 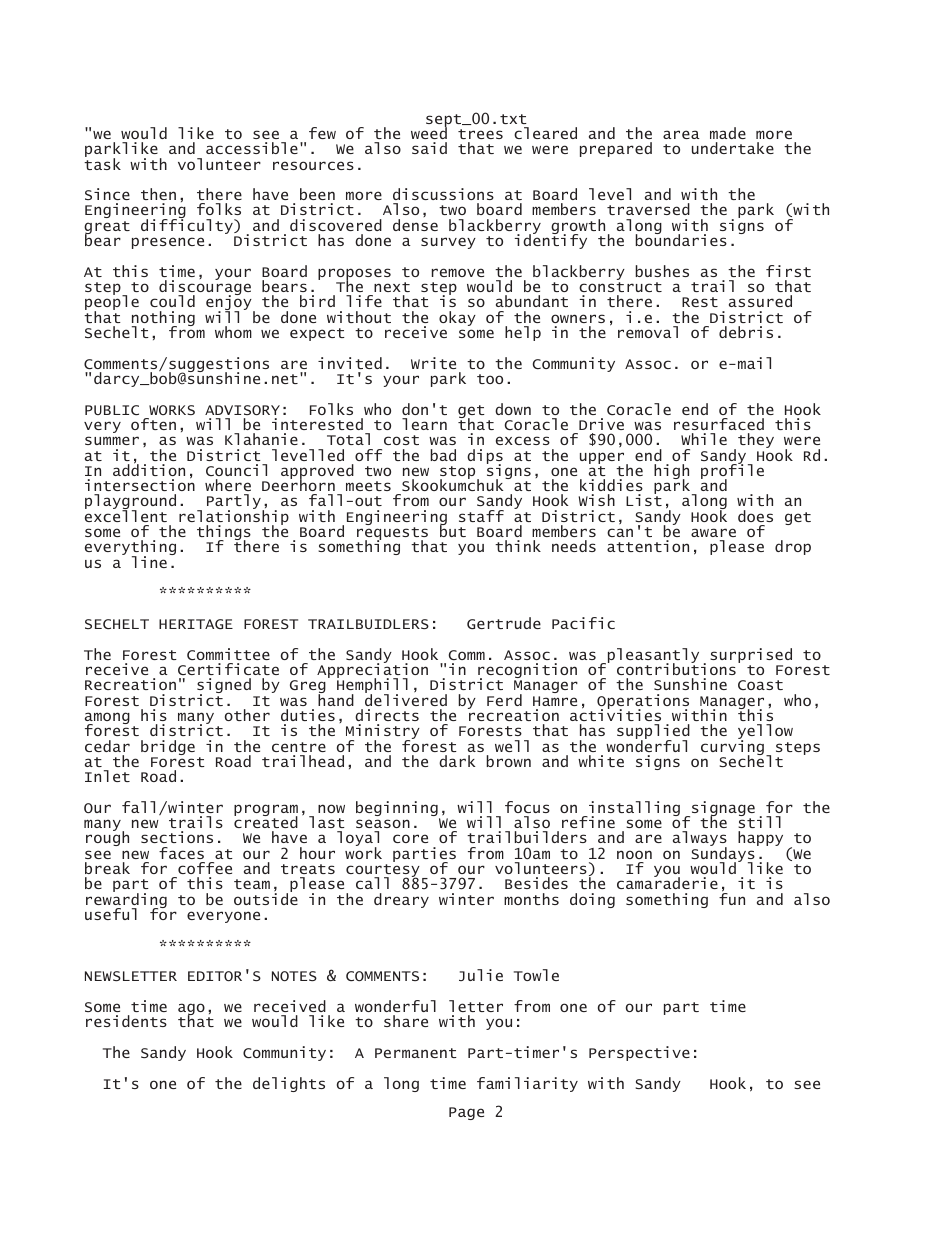 I want to click on faces, so click(x=181, y=853).
